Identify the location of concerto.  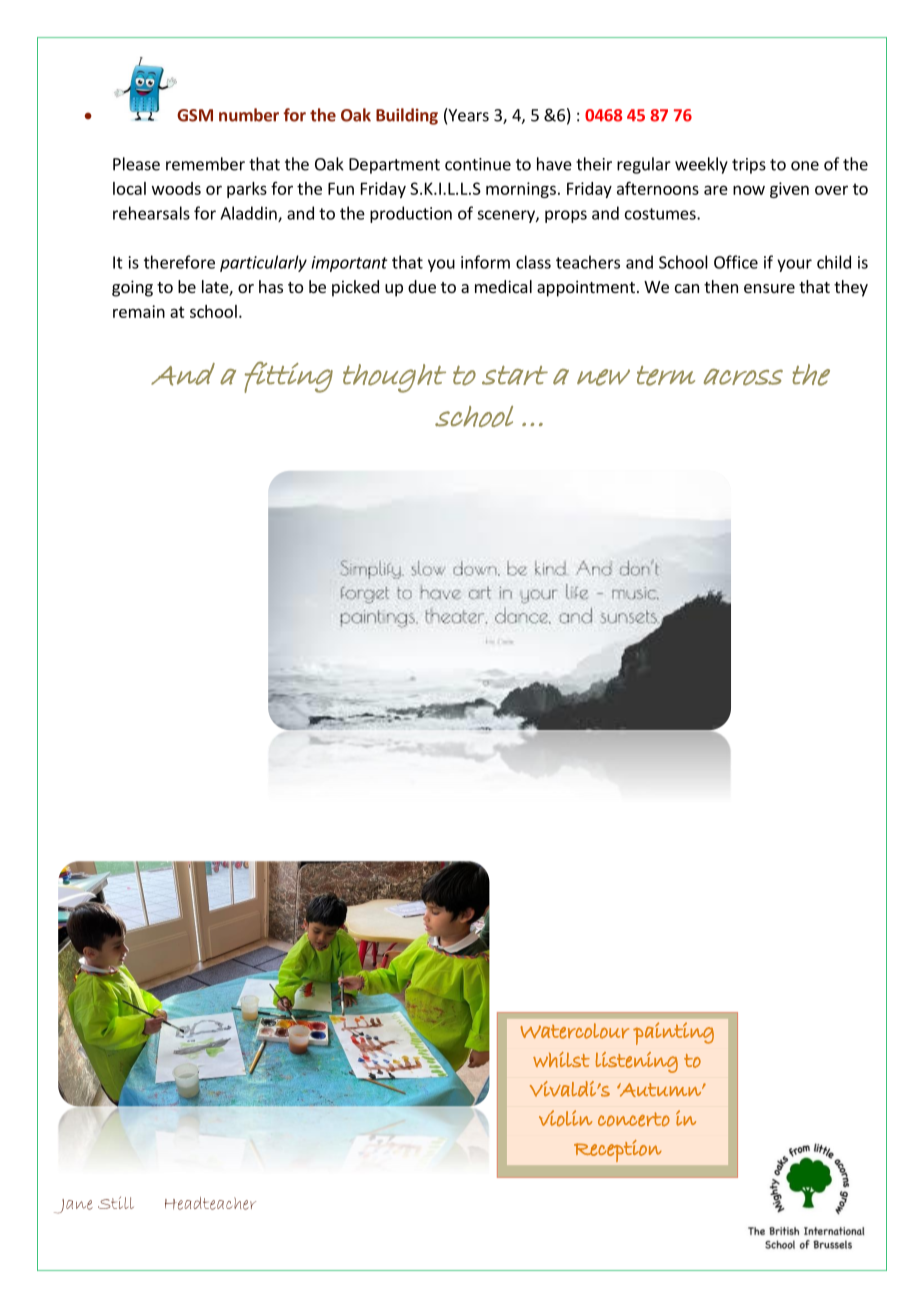
(634, 1119).
